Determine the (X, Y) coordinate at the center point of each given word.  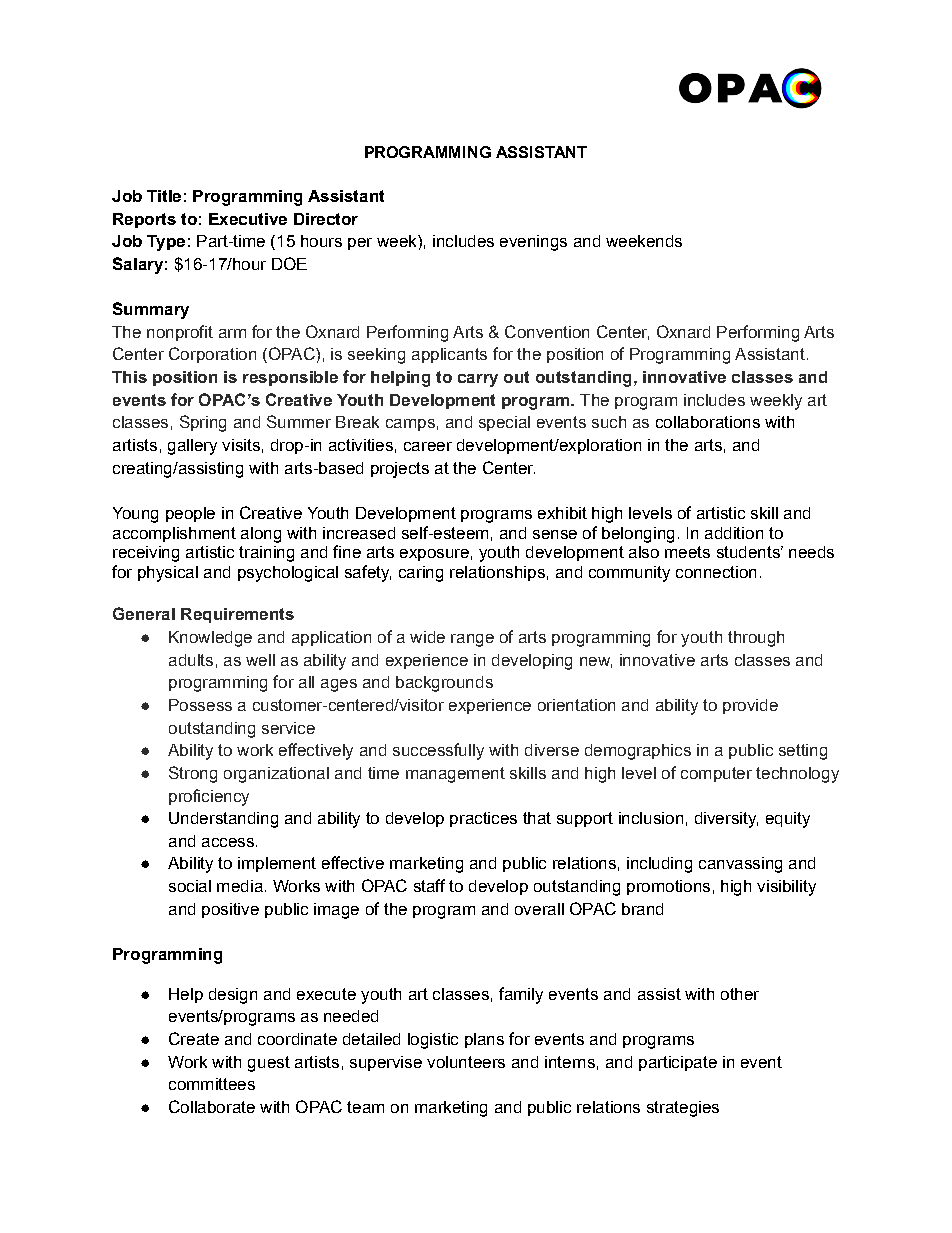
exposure (434, 555)
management (455, 775)
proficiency (209, 797)
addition (734, 533)
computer (716, 774)
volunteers (466, 1062)
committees (212, 1084)
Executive (248, 219)
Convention (547, 331)
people (190, 514)
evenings (533, 243)
